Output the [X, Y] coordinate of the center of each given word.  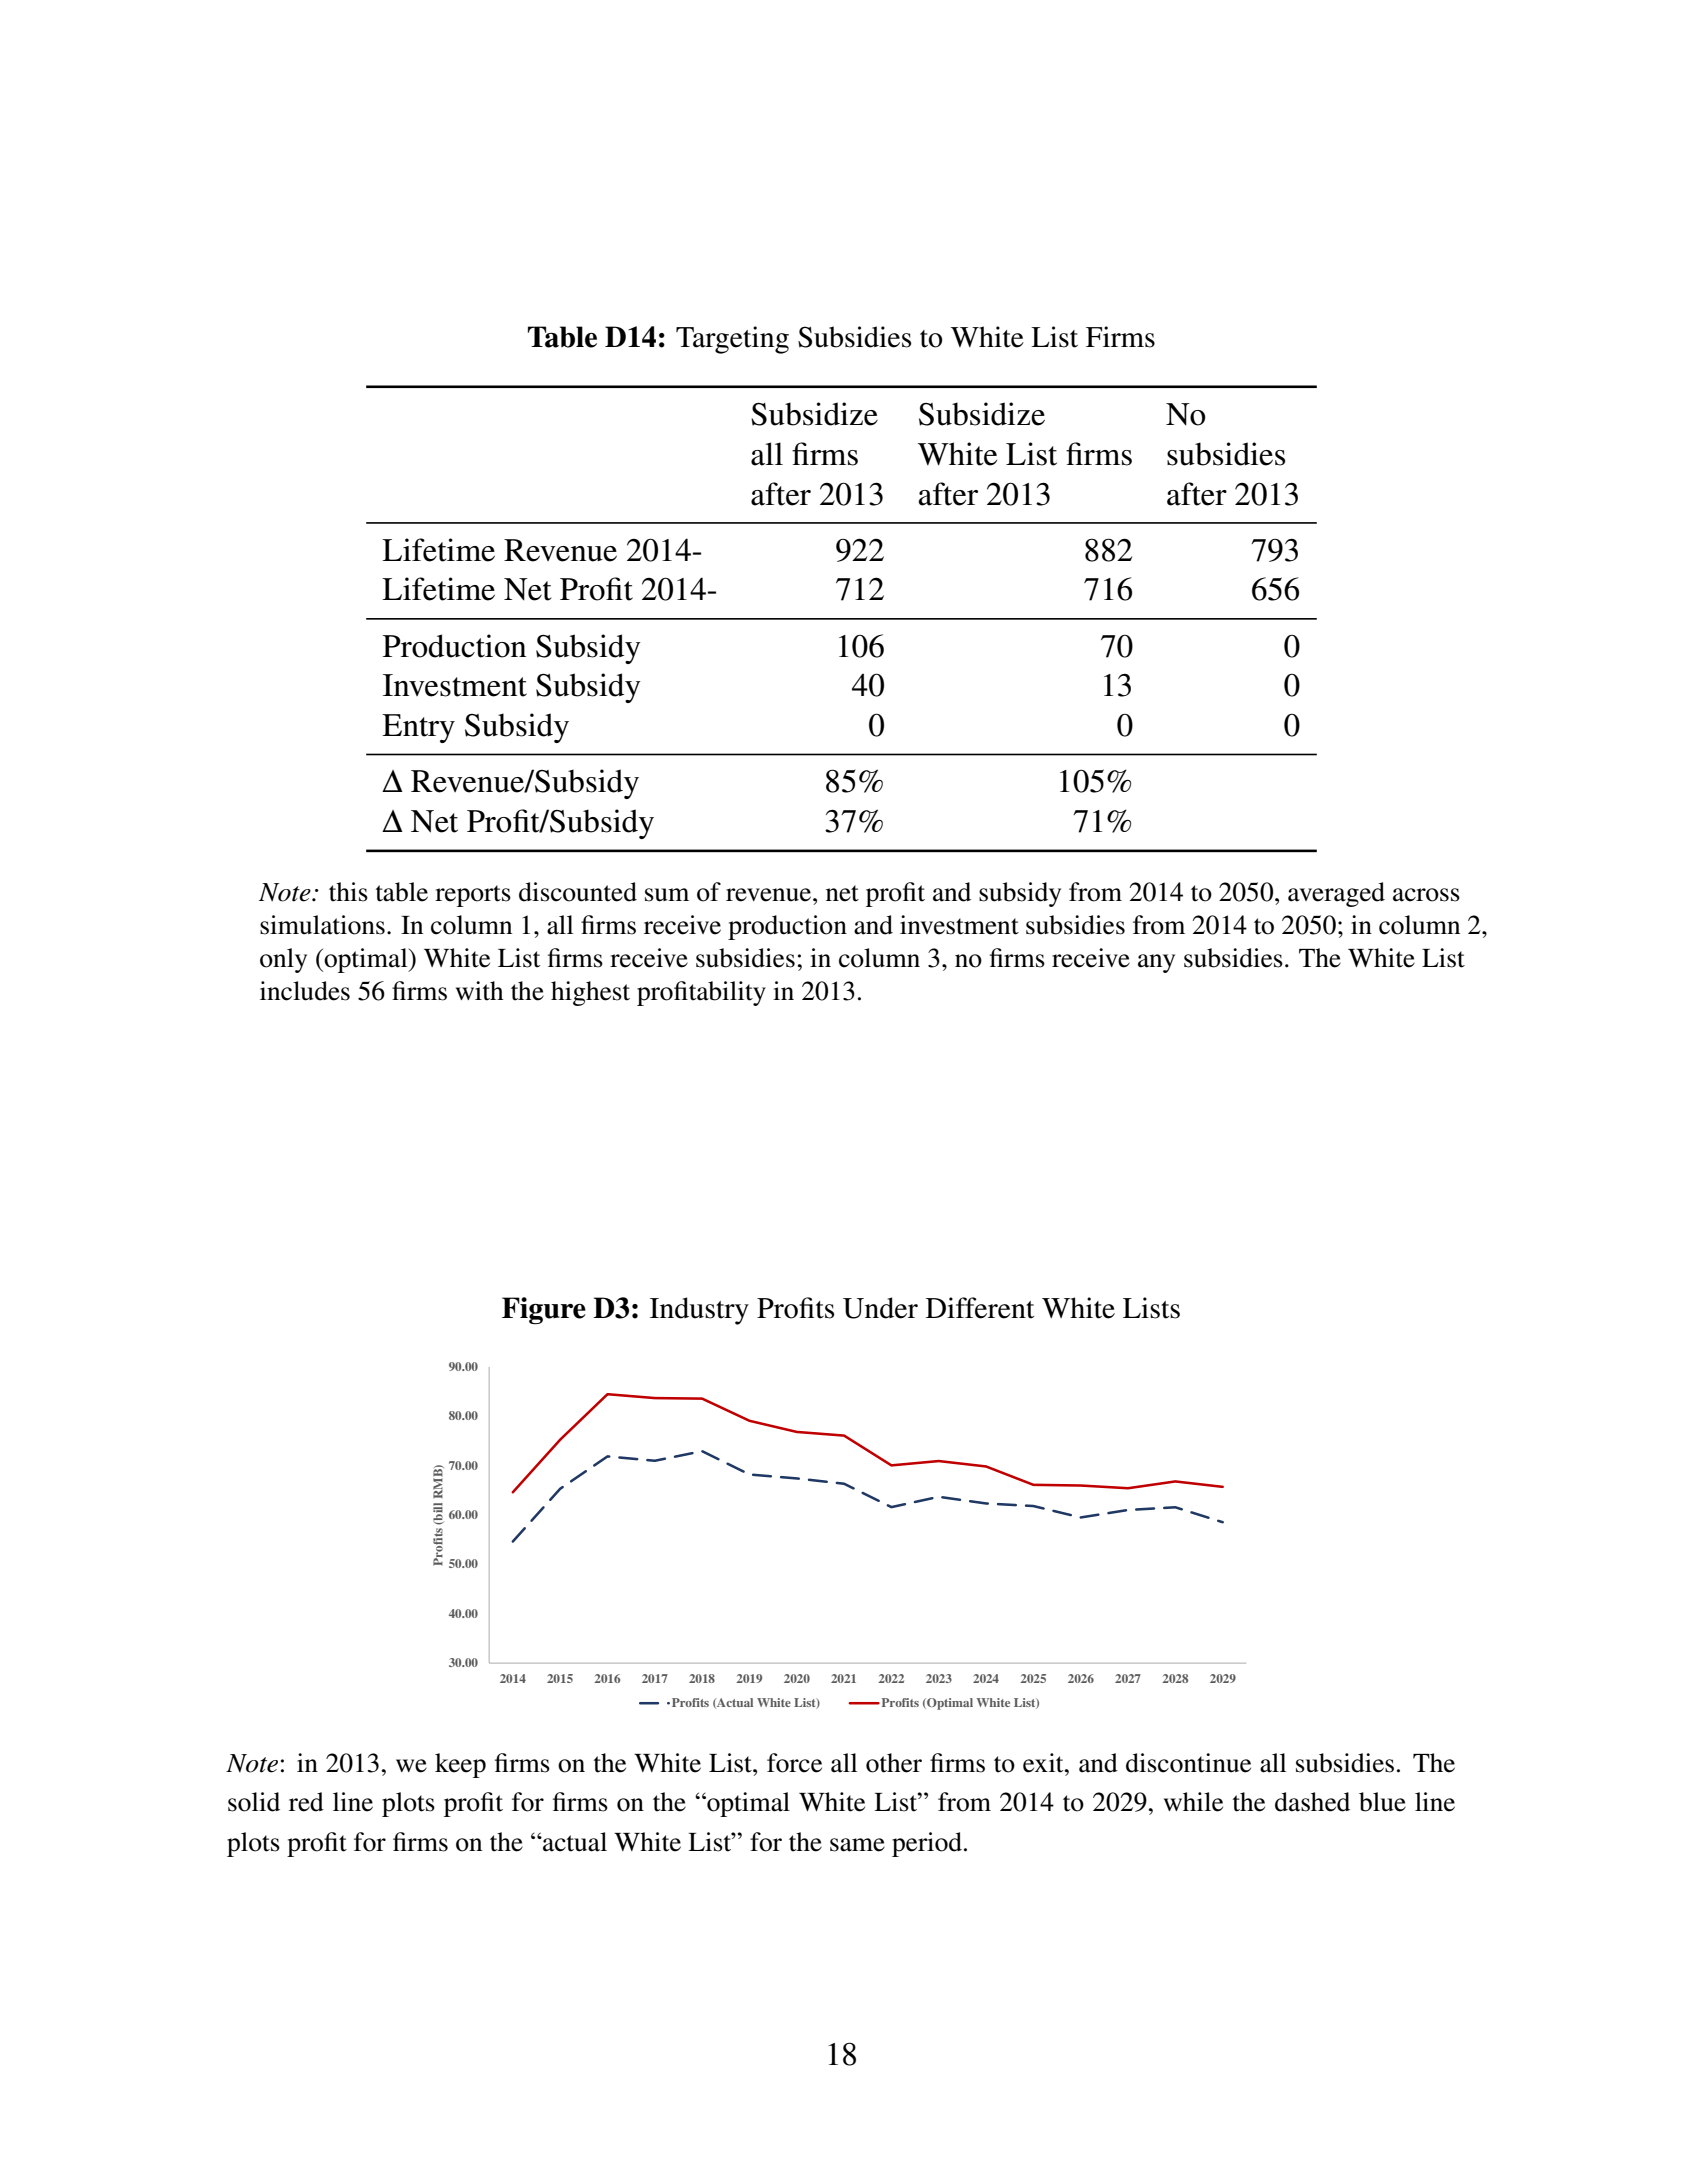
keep [460, 1765]
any [1156, 963]
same [857, 1845]
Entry [418, 728]
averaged [1336, 894]
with [479, 991]
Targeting [732, 340]
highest [590, 993]
